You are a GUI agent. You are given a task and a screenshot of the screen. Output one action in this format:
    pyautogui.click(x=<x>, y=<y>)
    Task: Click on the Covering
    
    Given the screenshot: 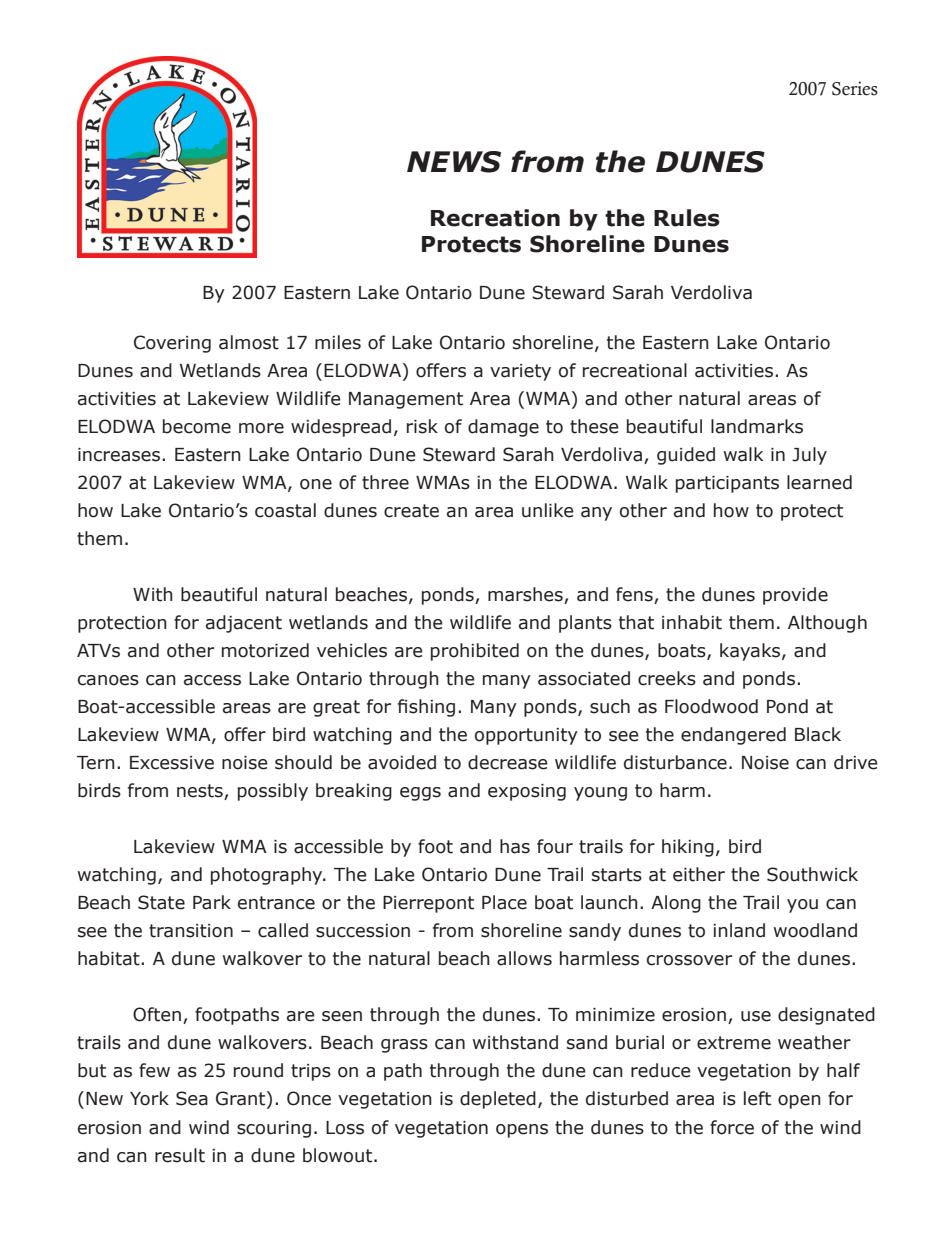 What is the action you would take?
    pyautogui.click(x=172, y=344)
